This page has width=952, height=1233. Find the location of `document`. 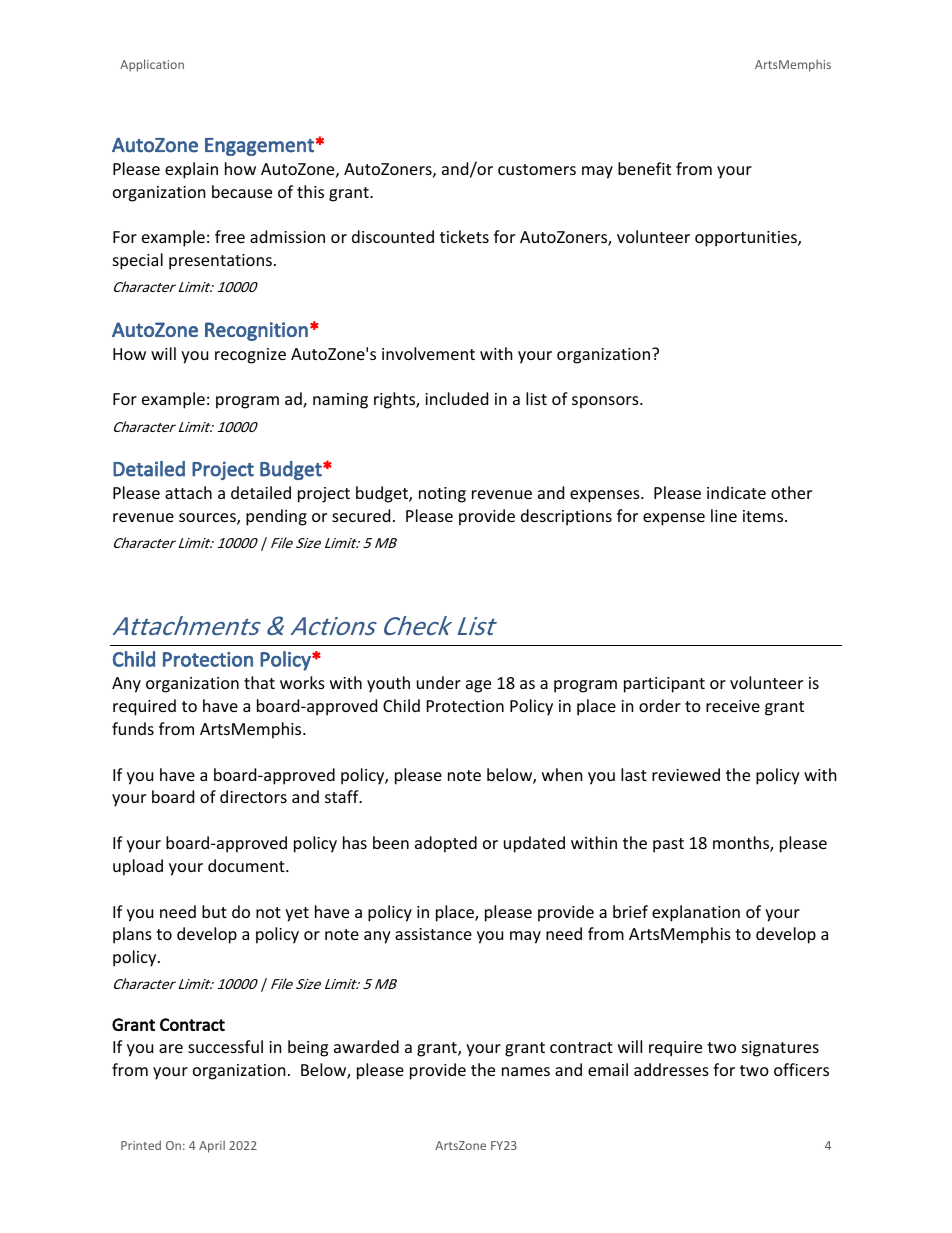

document is located at coordinates (247, 865).
